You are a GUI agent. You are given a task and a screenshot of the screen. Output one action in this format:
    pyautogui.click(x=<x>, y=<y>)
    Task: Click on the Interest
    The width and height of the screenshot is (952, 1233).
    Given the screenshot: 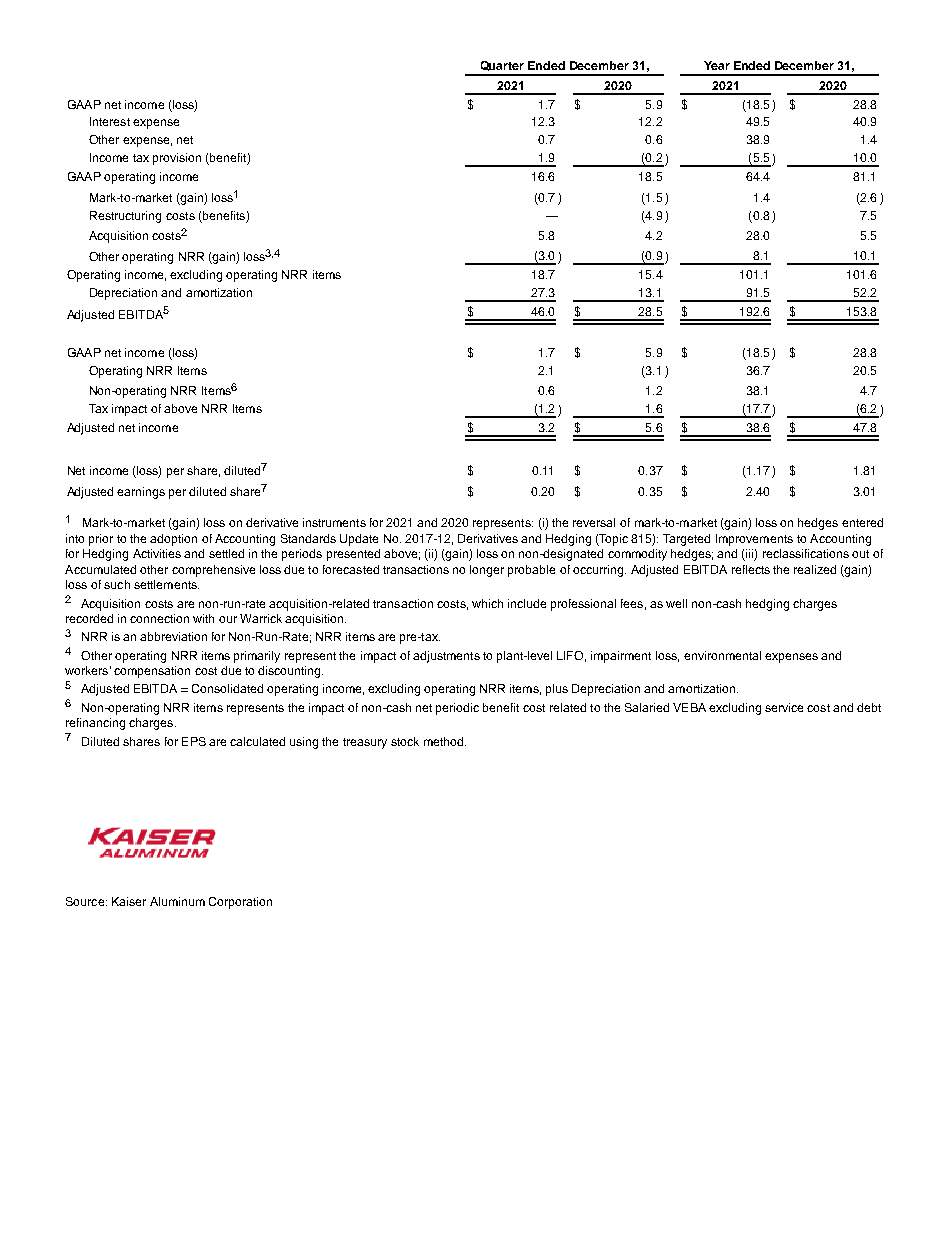 What is the action you would take?
    pyautogui.click(x=110, y=121)
